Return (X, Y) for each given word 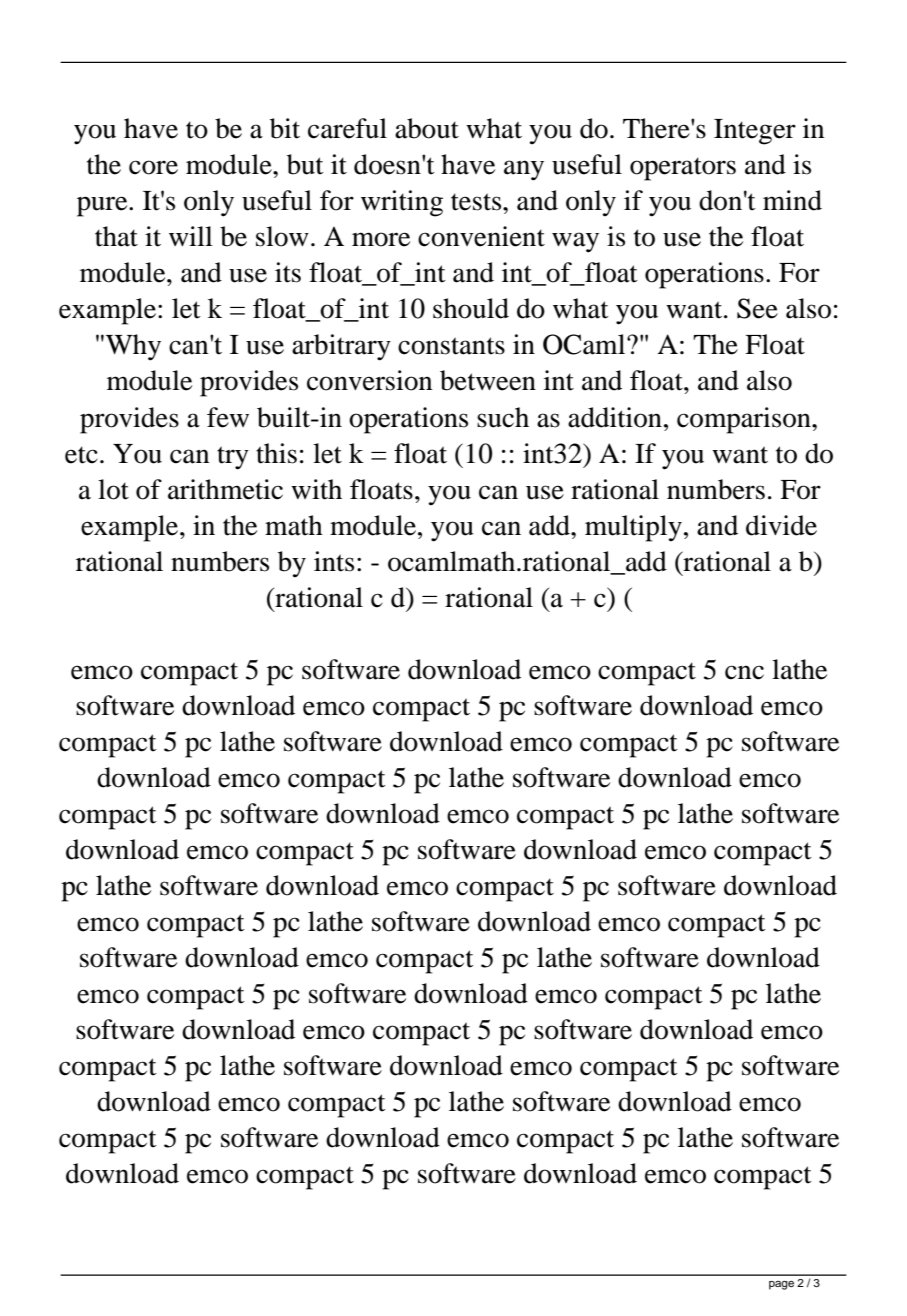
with (316, 489)
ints (334, 561)
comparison (745, 420)
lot (113, 489)
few (228, 417)
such (503, 417)
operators (683, 169)
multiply (633, 528)
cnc (744, 672)
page (781, 1285)
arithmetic (225, 489)
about (427, 128)
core (153, 167)
